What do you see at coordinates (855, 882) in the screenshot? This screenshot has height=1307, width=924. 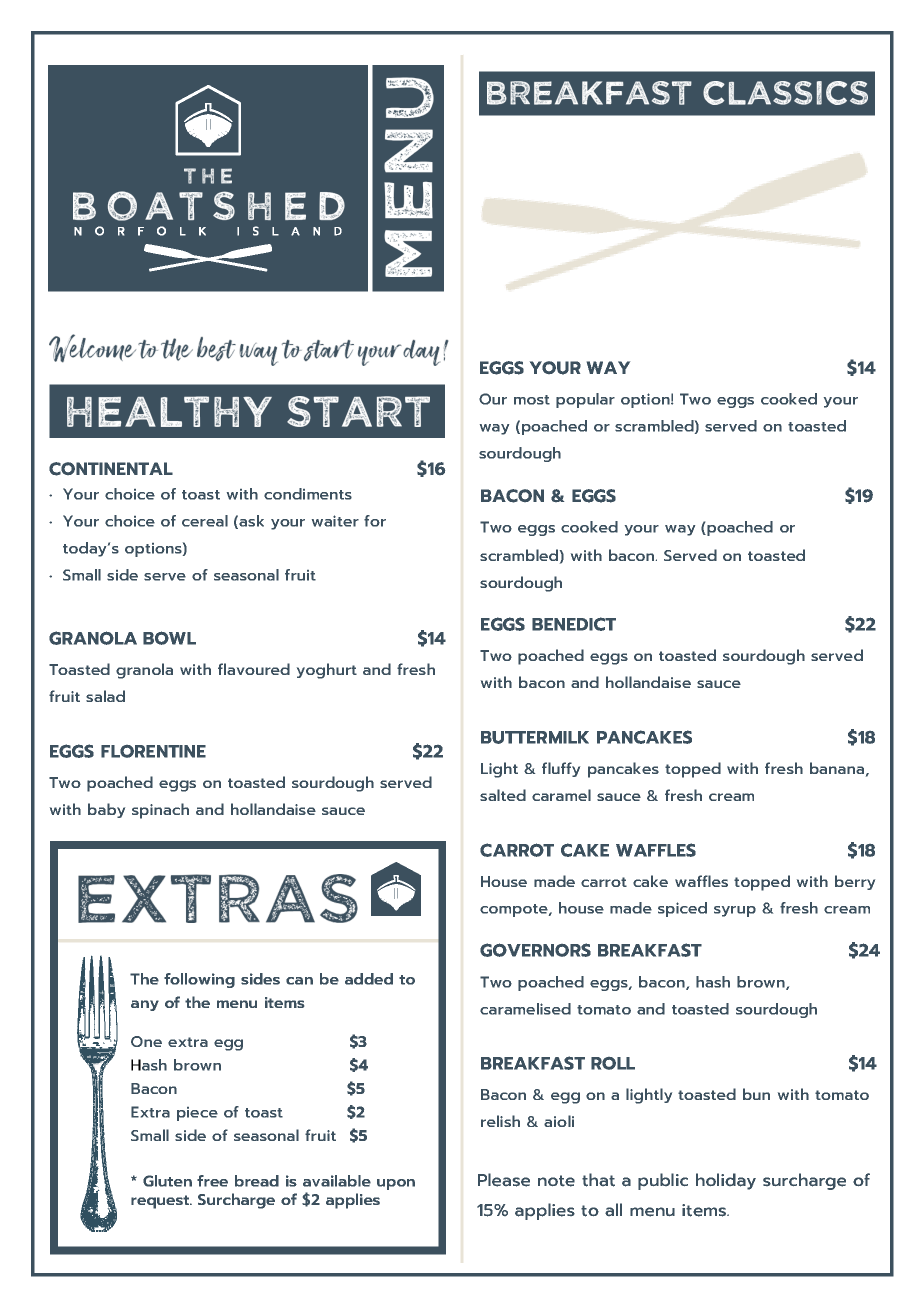 I see `berry` at bounding box center [855, 882].
